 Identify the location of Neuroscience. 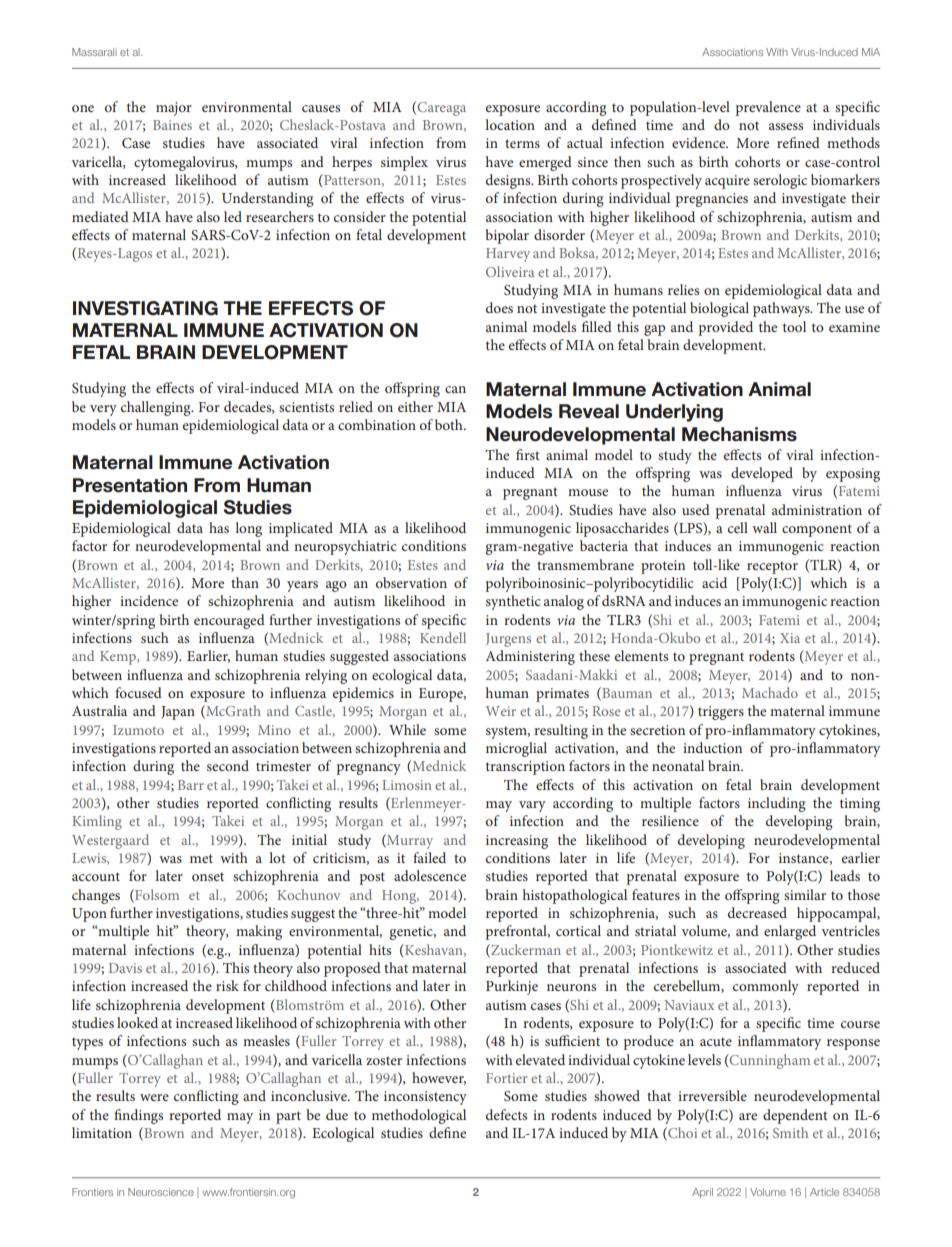
(161, 1192).
